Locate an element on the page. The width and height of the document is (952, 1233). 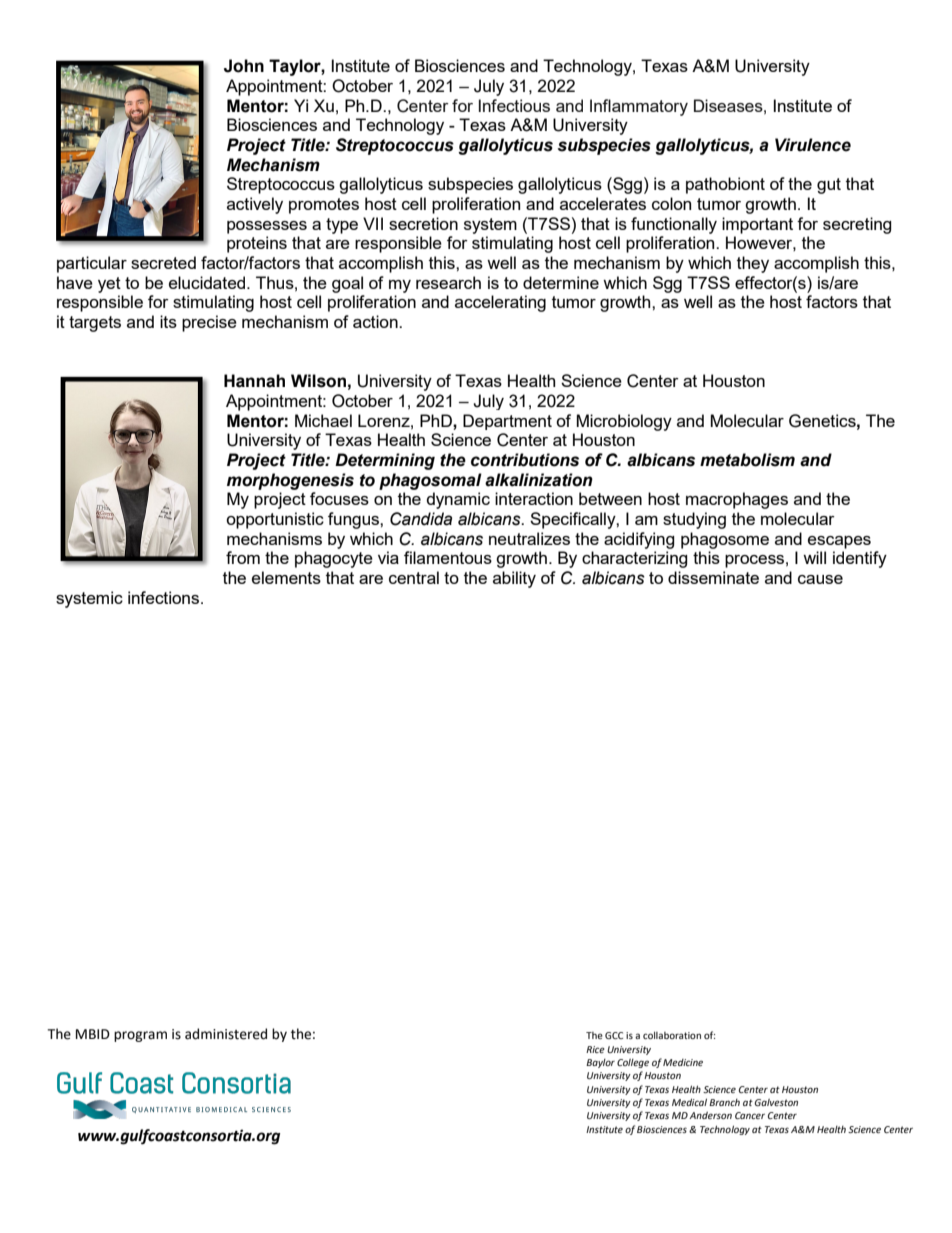
Baylor is located at coordinates (600, 1063).
